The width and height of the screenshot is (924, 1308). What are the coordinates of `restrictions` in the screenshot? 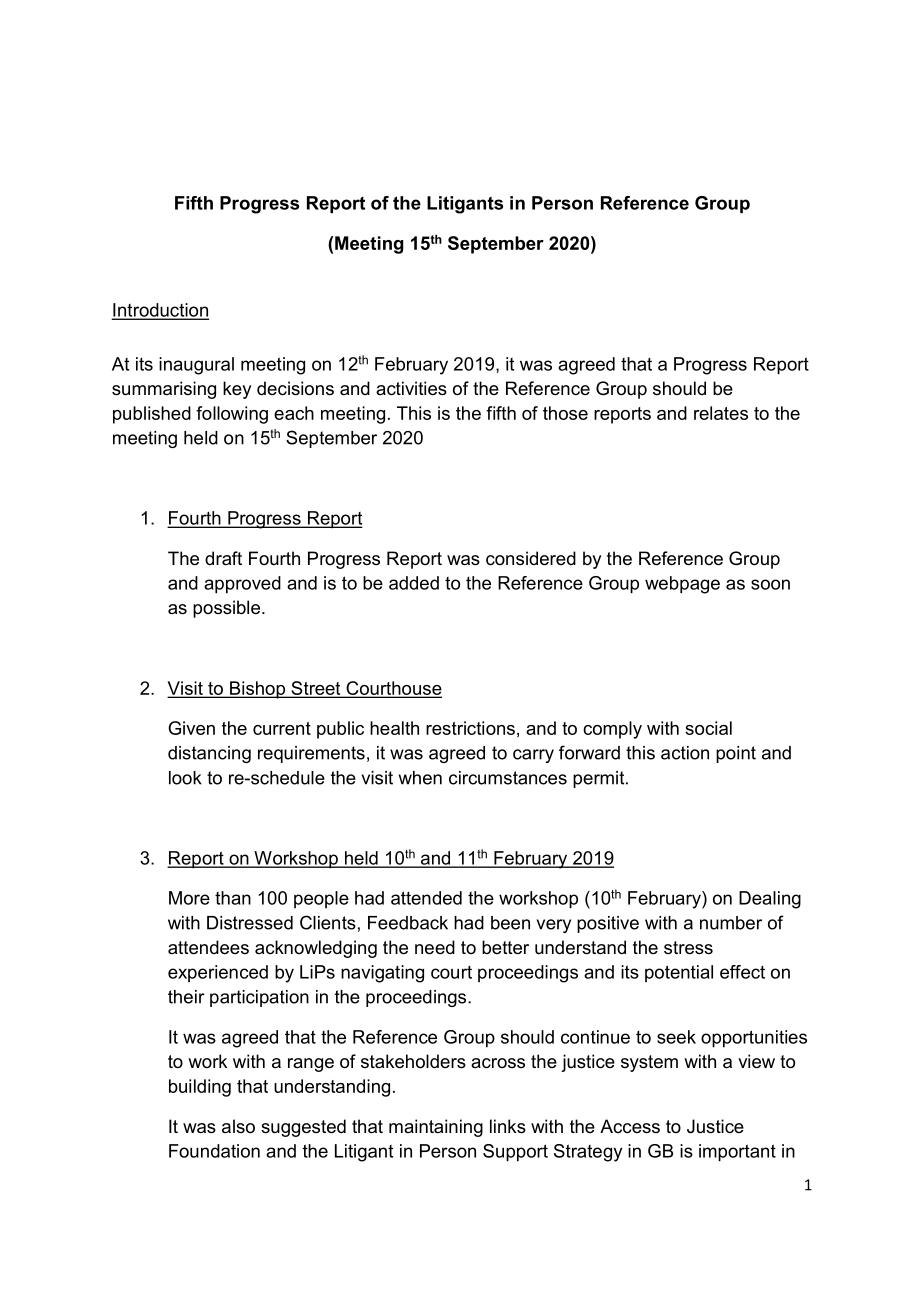 It's located at (470, 728).
